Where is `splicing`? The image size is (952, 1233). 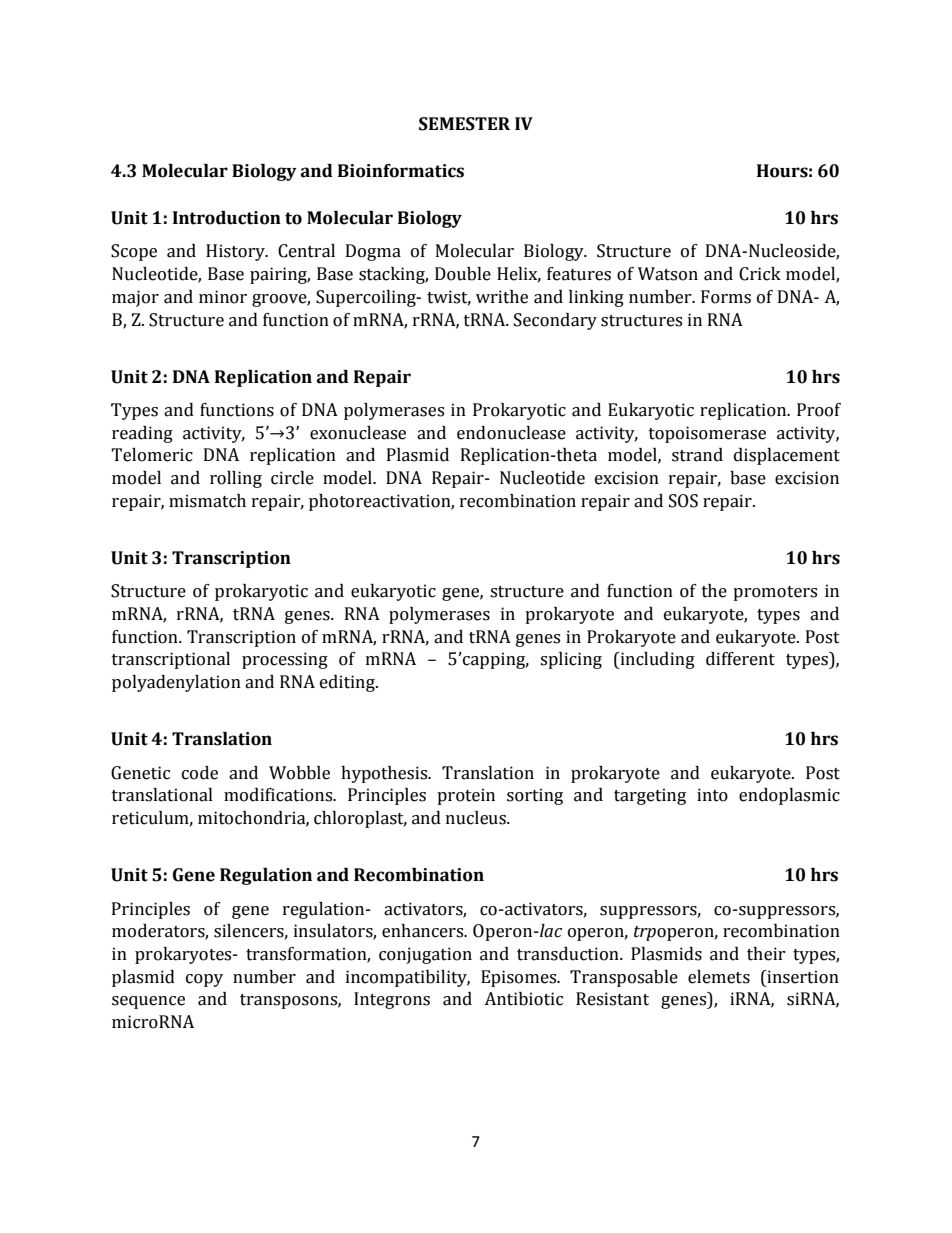 splicing is located at coordinates (571, 660).
